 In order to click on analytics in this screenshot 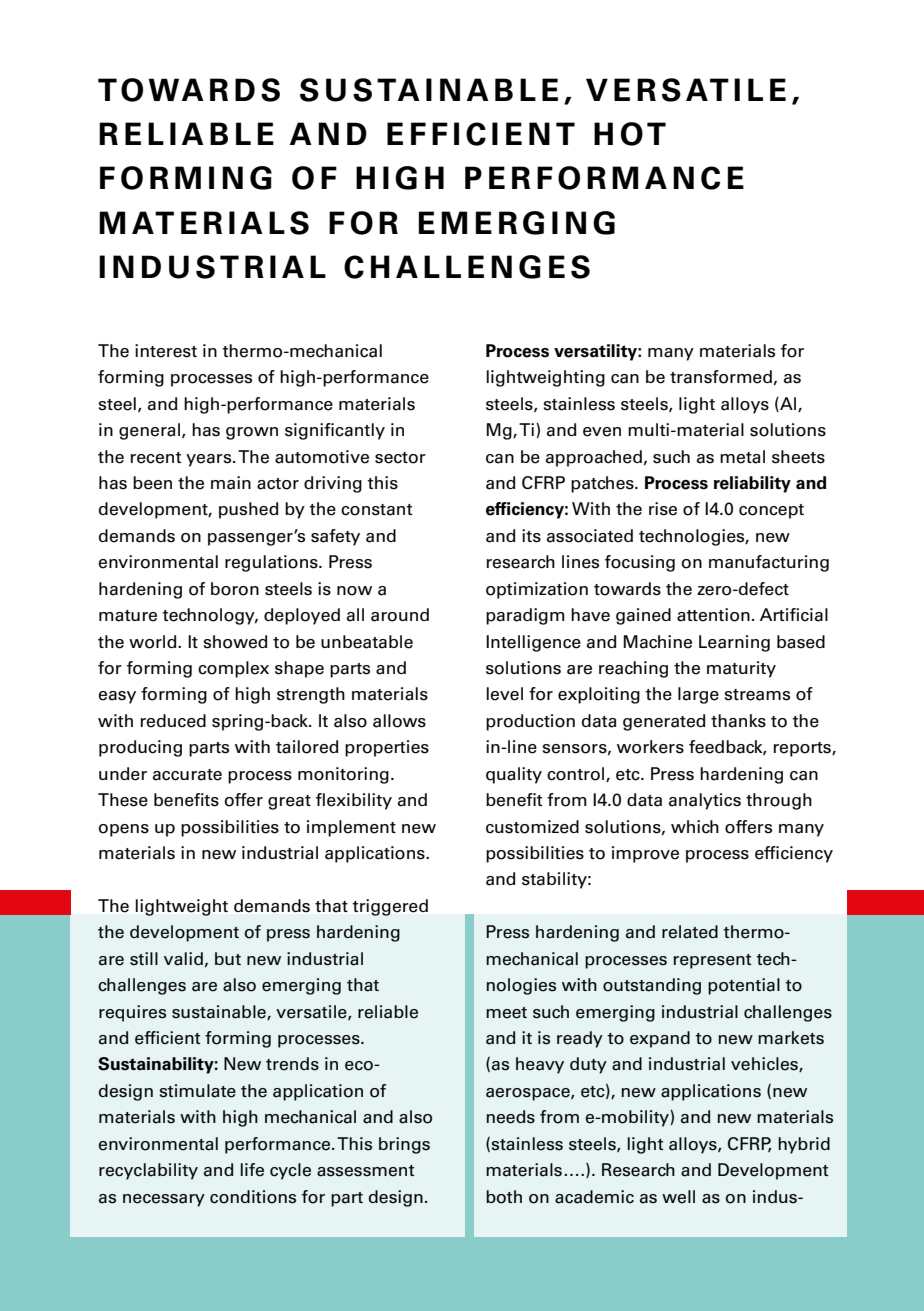, I will do `click(705, 801)`.
